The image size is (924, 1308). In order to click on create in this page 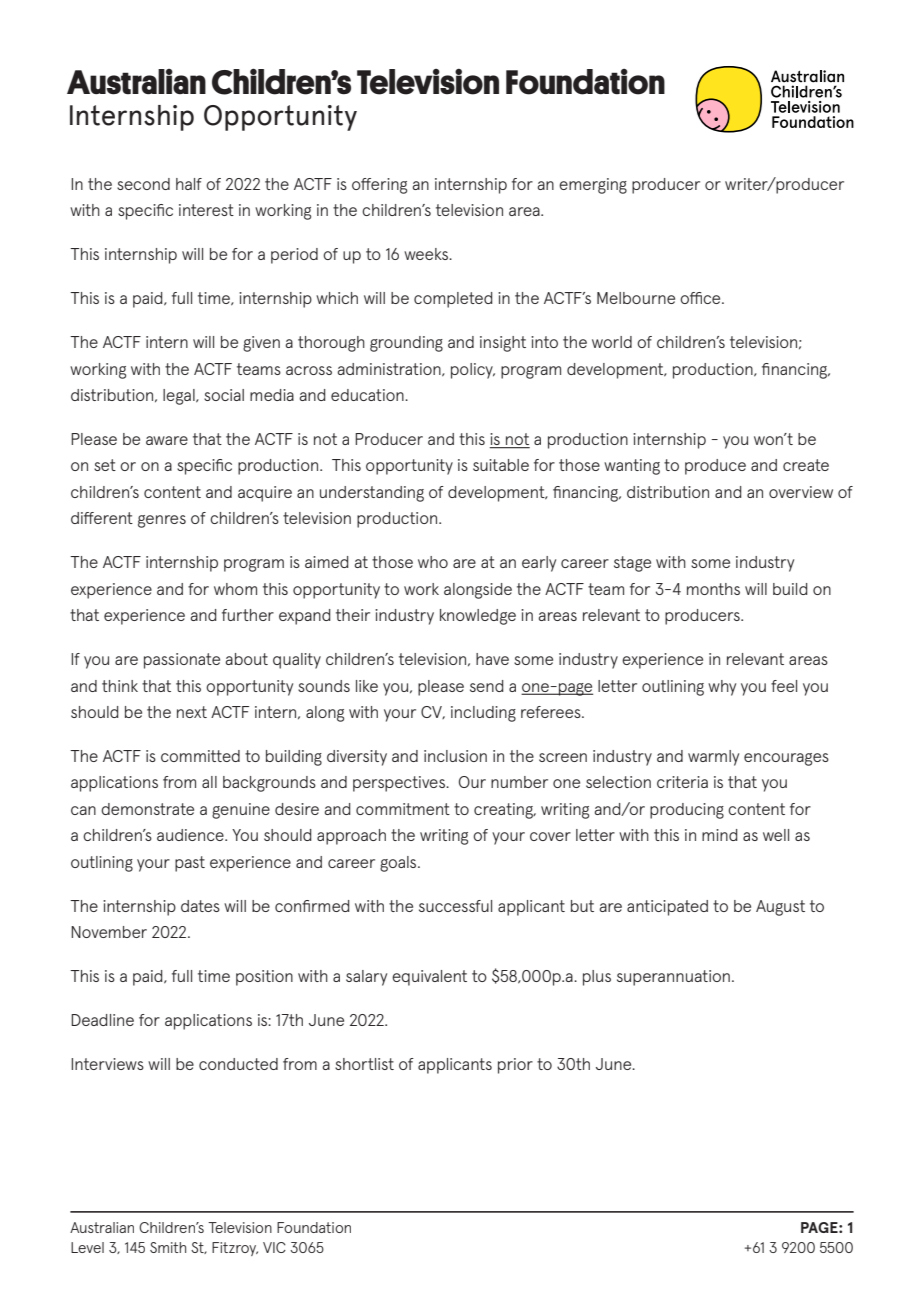, I will do `click(806, 465)`.
